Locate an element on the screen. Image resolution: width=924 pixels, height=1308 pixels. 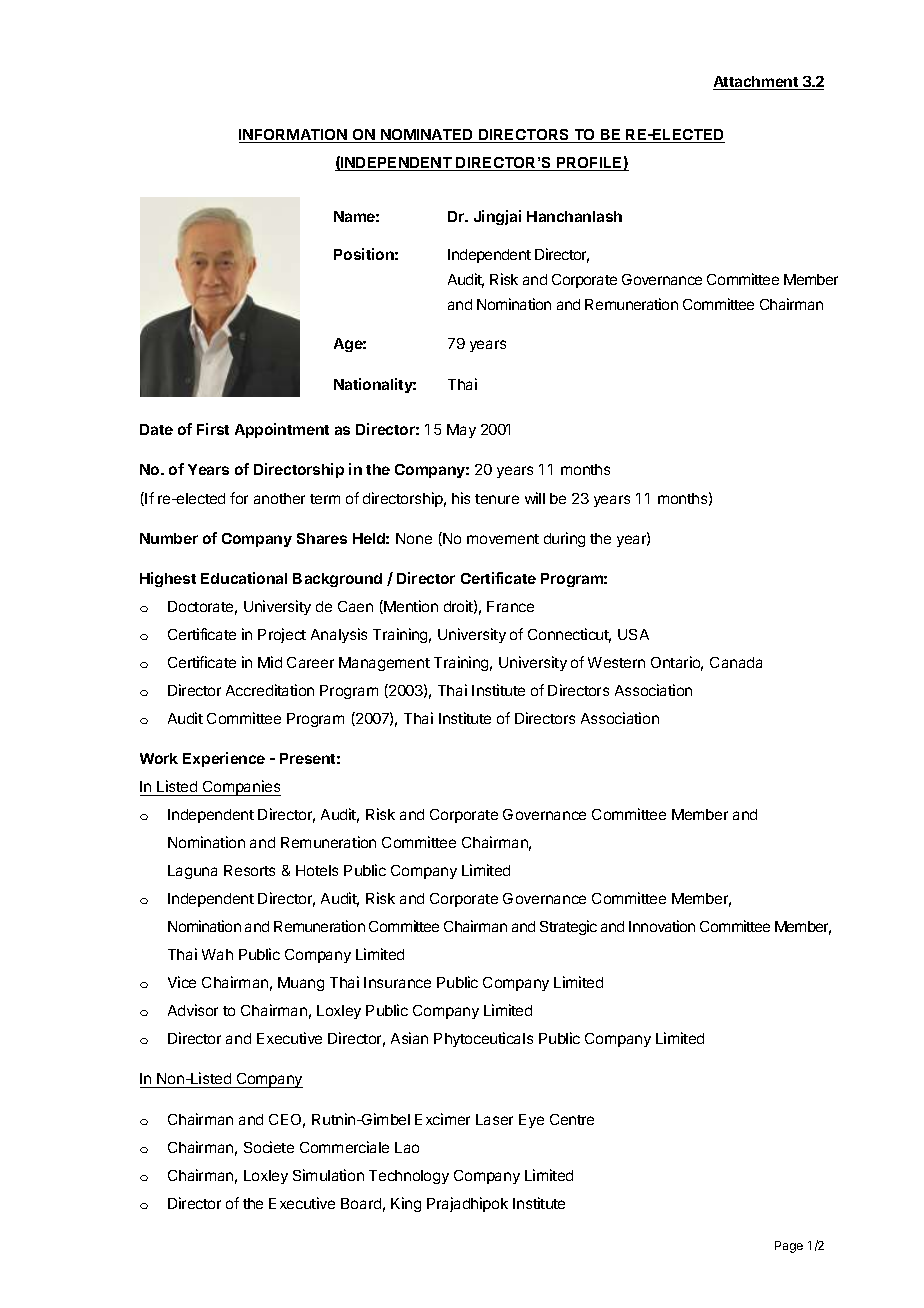
another is located at coordinates (279, 498).
